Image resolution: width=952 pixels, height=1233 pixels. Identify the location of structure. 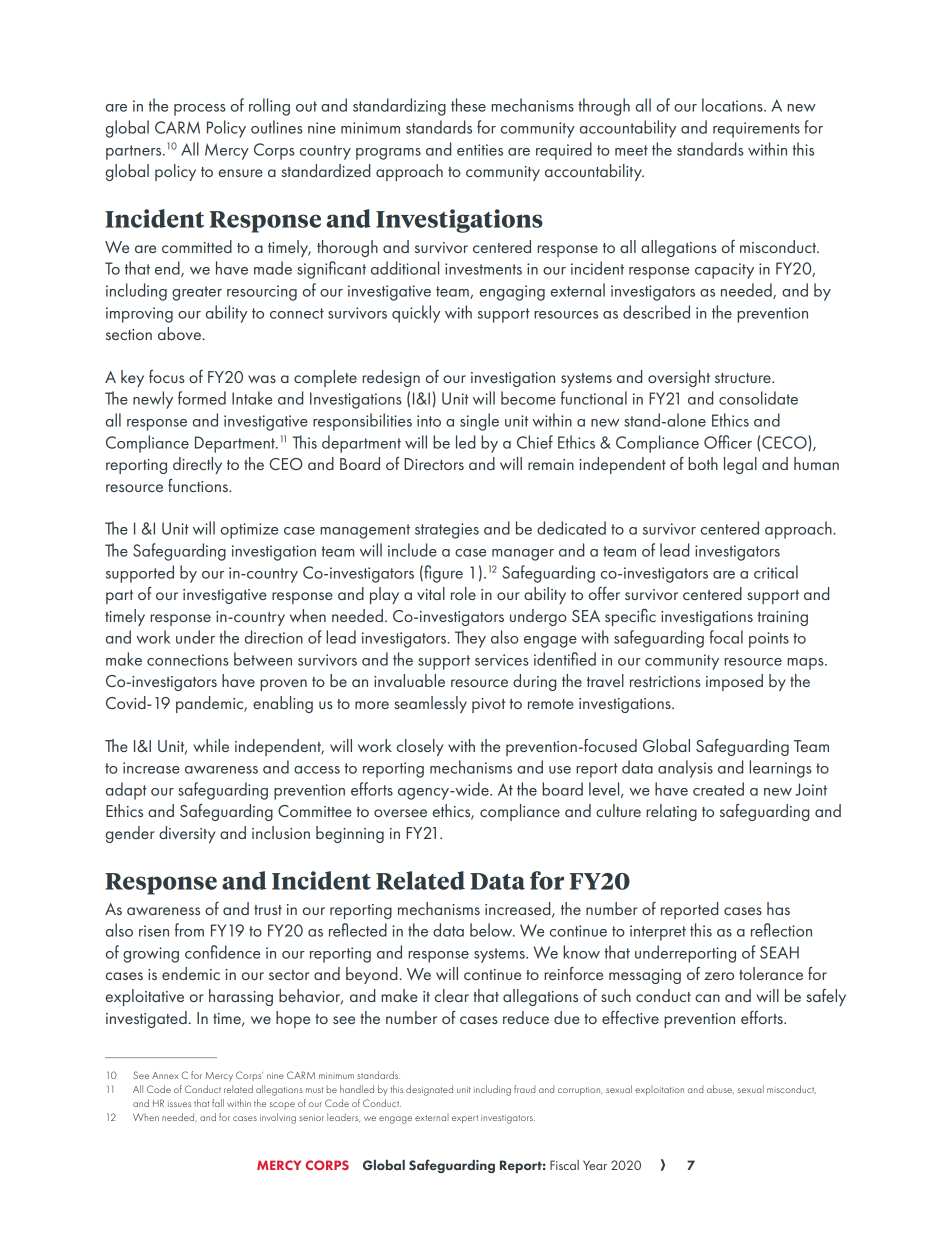
(744, 378).
